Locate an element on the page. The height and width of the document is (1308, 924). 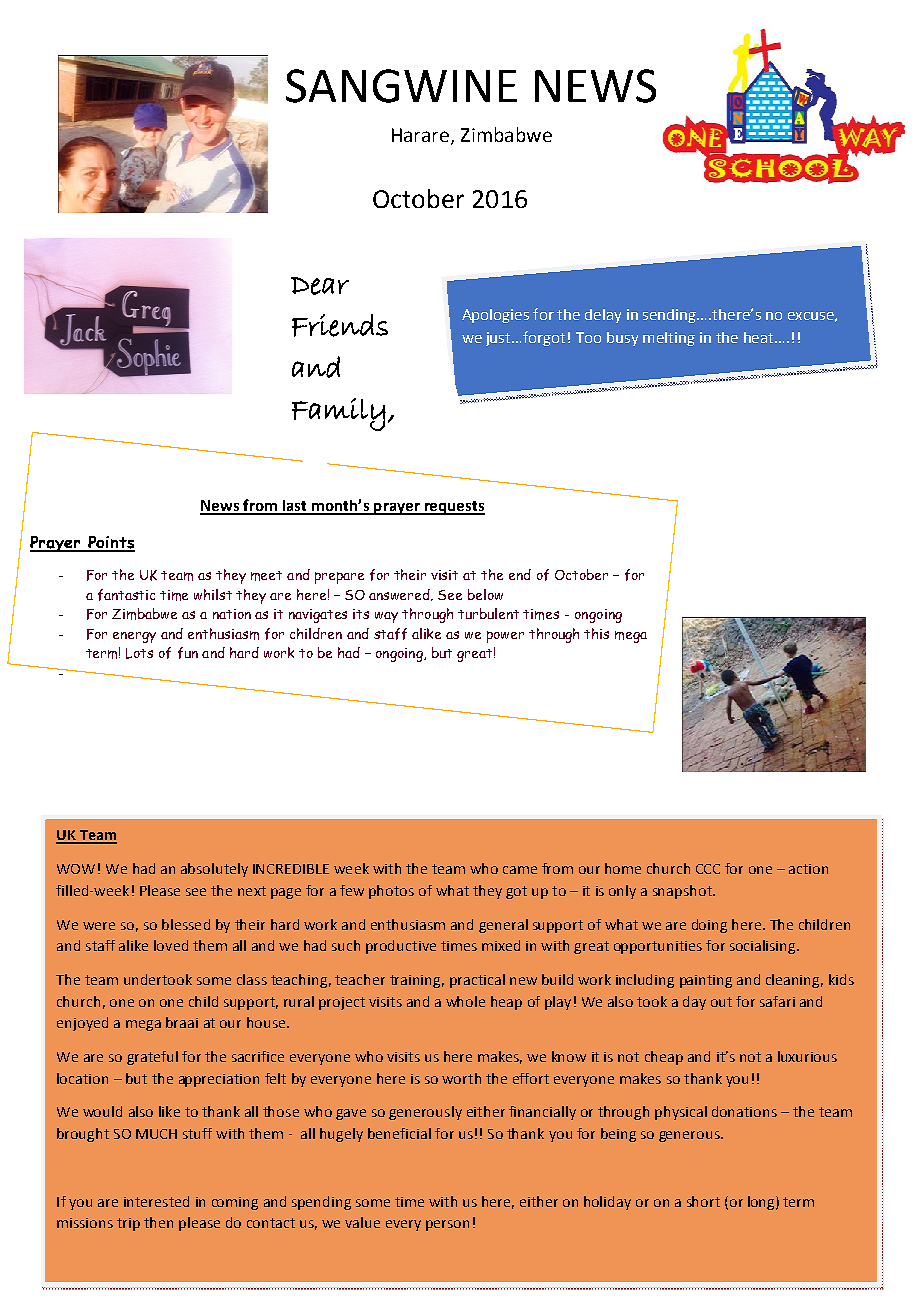
Points is located at coordinates (111, 543).
